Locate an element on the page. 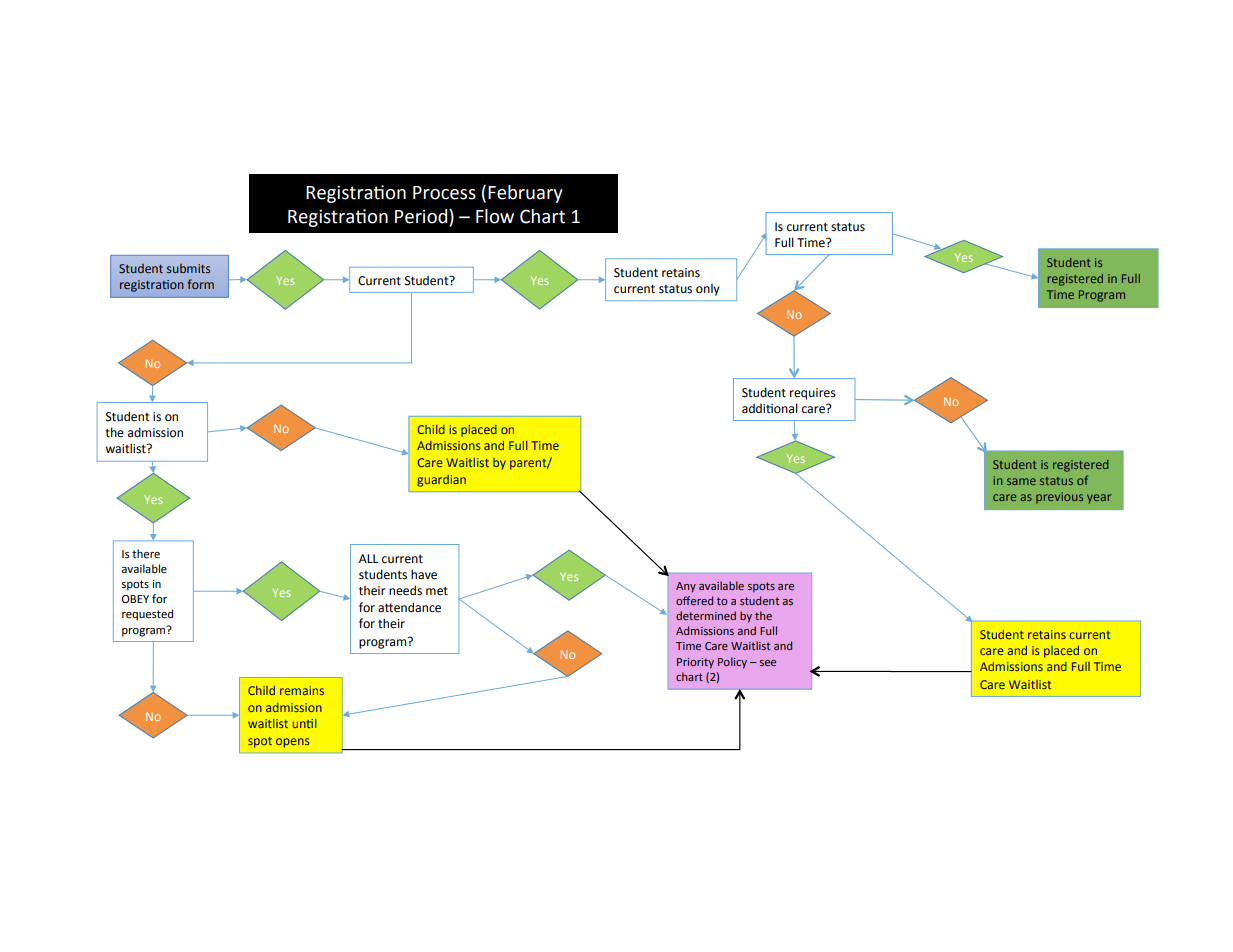 The width and height of the document is (1233, 952). same is located at coordinates (1021, 481).
